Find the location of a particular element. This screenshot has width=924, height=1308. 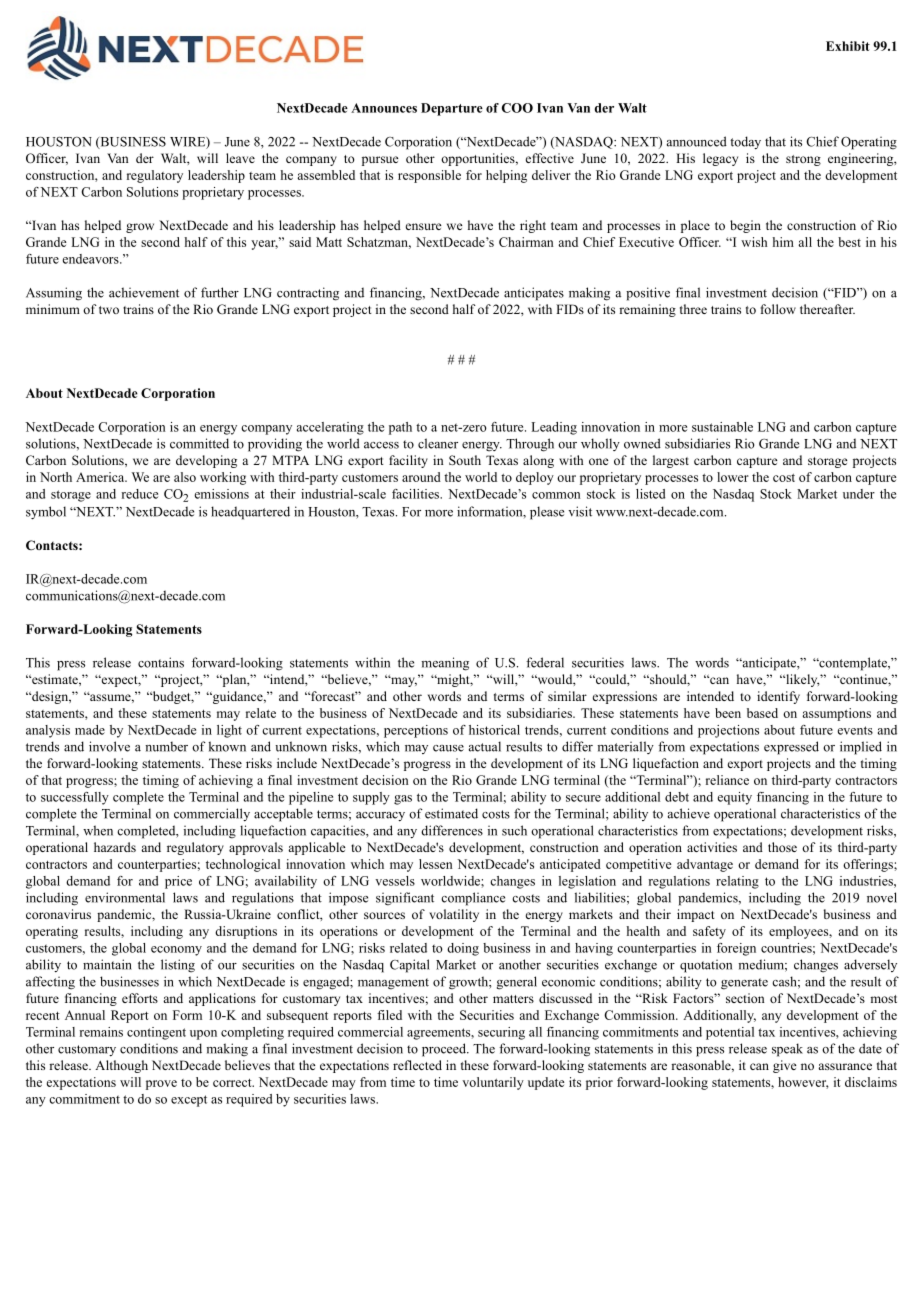

Exhibit is located at coordinates (848, 46).
